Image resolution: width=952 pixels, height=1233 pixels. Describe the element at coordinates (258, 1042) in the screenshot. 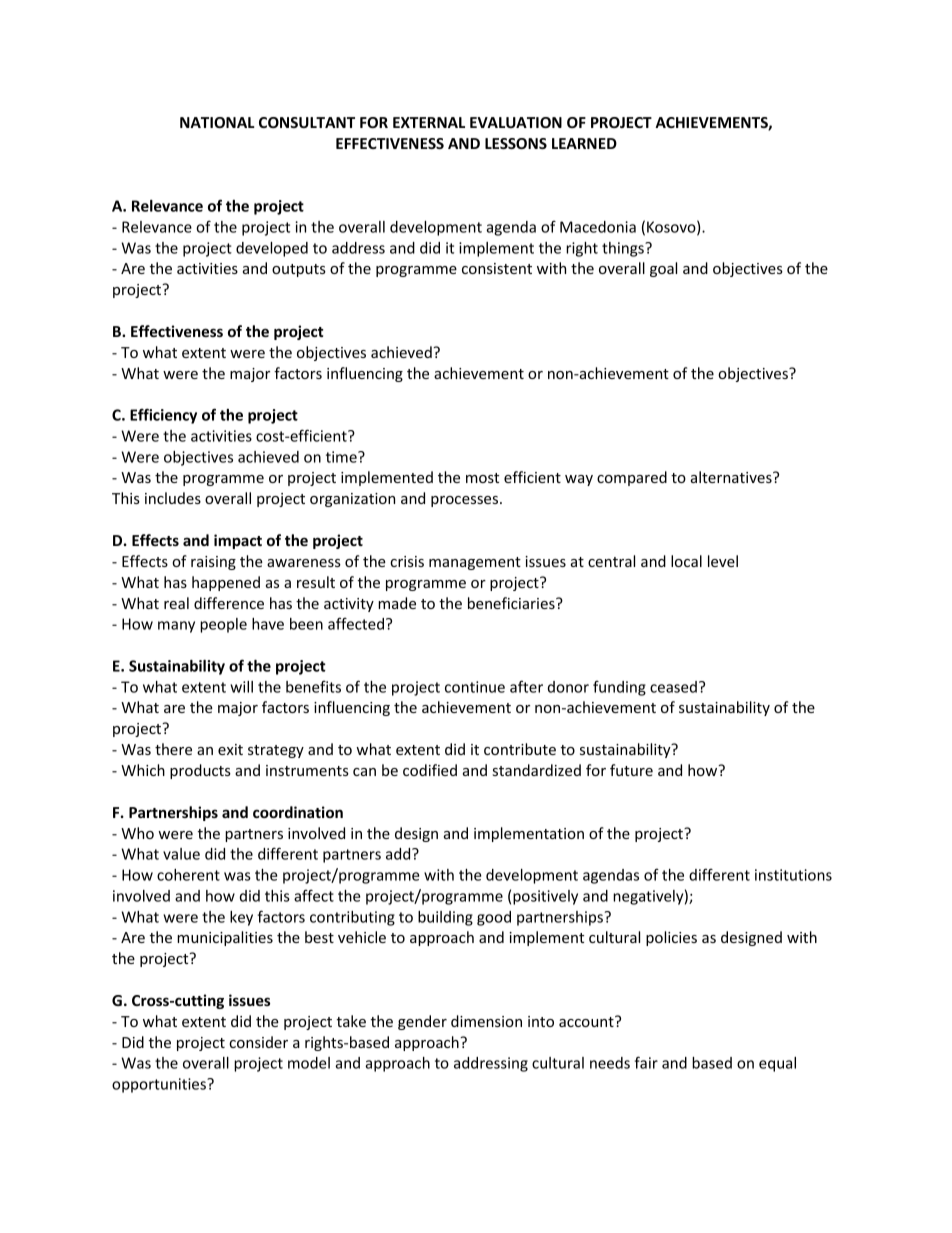

I see `consider` at that location.
